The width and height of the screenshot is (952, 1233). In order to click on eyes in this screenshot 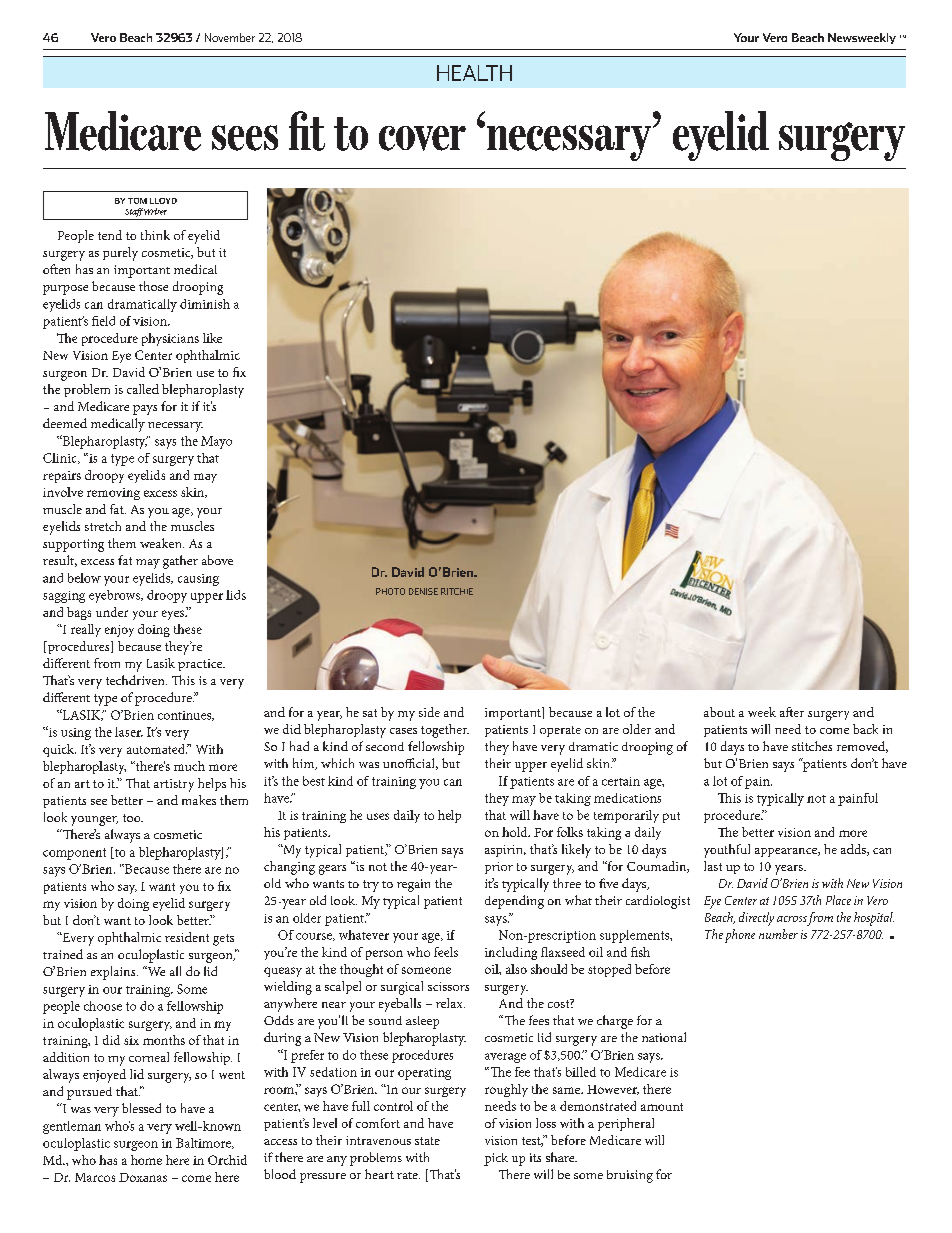, I will do `click(174, 615)`.
